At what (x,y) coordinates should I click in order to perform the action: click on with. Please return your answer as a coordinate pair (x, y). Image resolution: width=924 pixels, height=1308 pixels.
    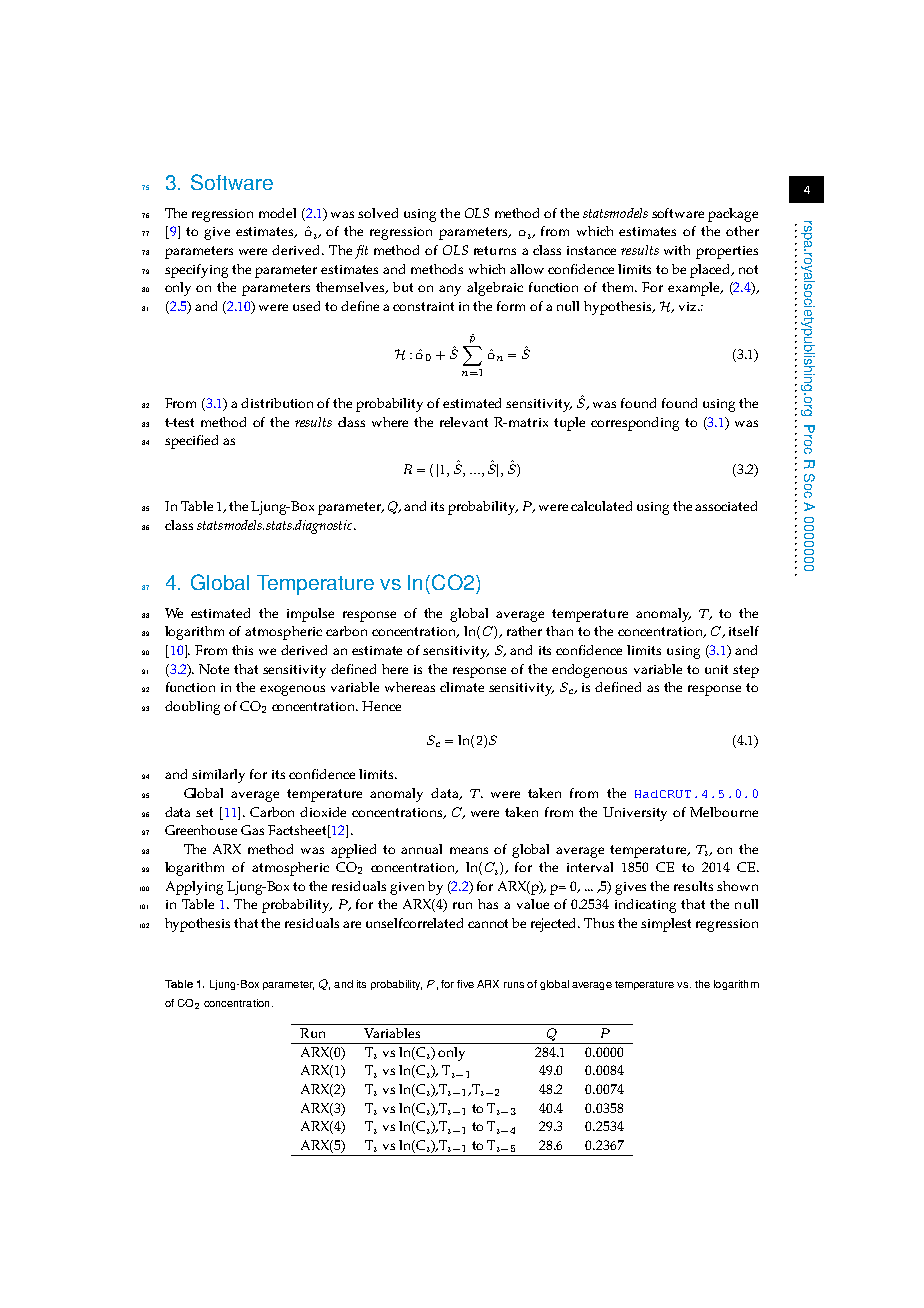
    Looking at the image, I should click on (677, 250).
